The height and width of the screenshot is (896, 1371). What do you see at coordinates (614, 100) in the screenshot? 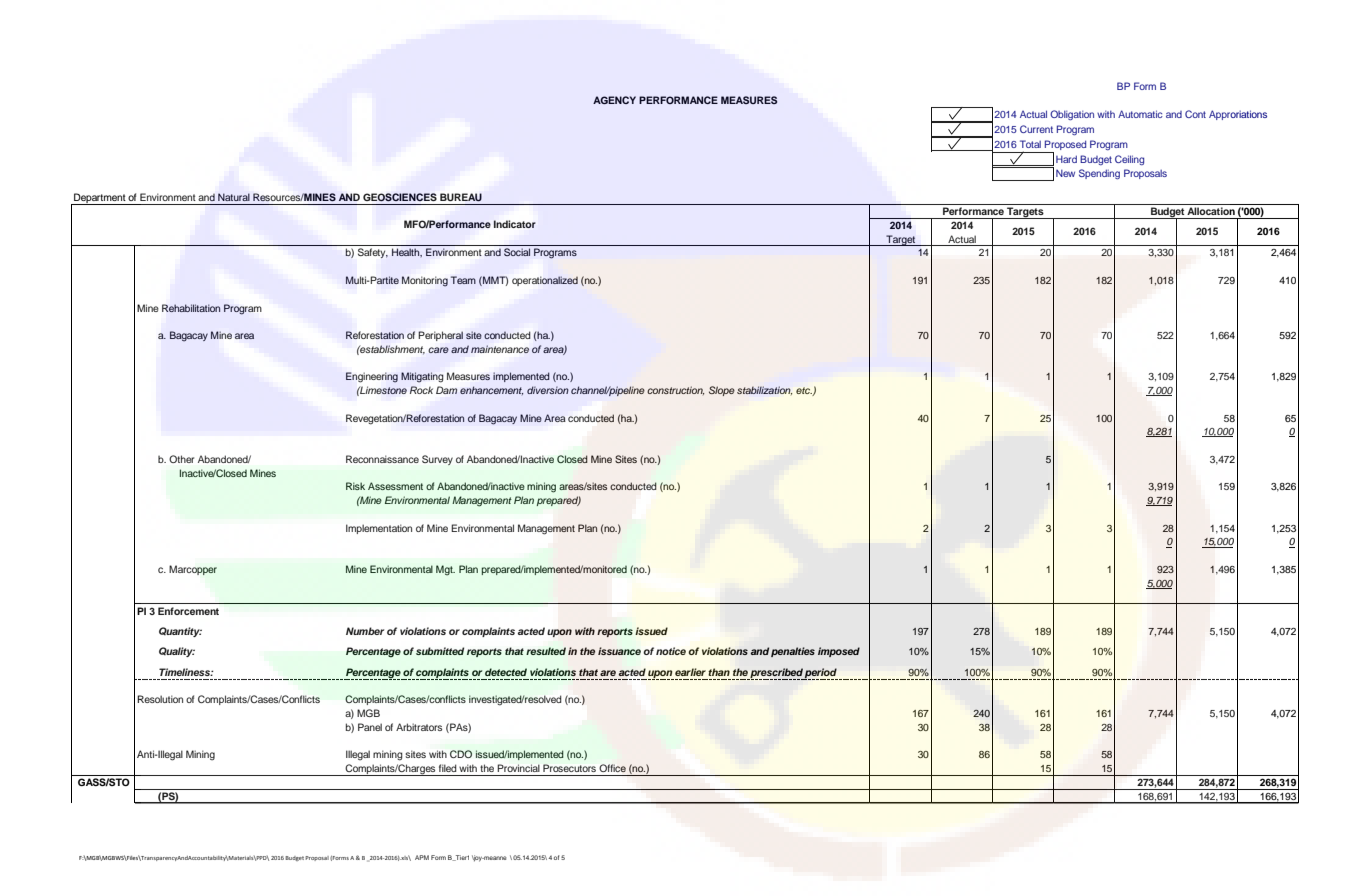
I see `AGENCY` at bounding box center [614, 100].
